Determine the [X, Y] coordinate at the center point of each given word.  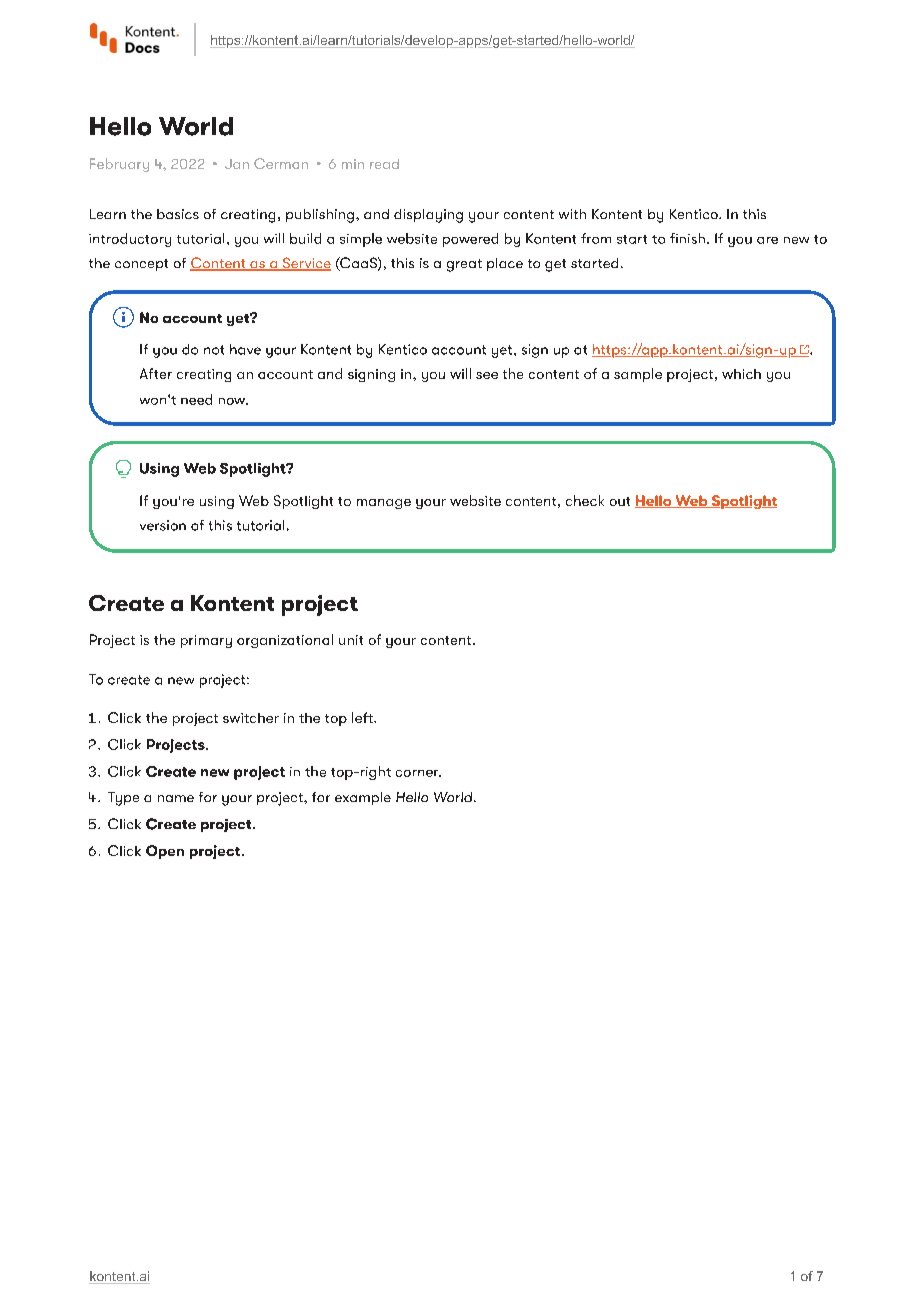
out [620, 501]
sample [638, 375]
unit [351, 640]
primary [206, 641]
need [196, 399]
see [487, 375]
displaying [428, 216]
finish [687, 238]
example [363, 798]
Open [165, 852]
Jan [237, 164]
